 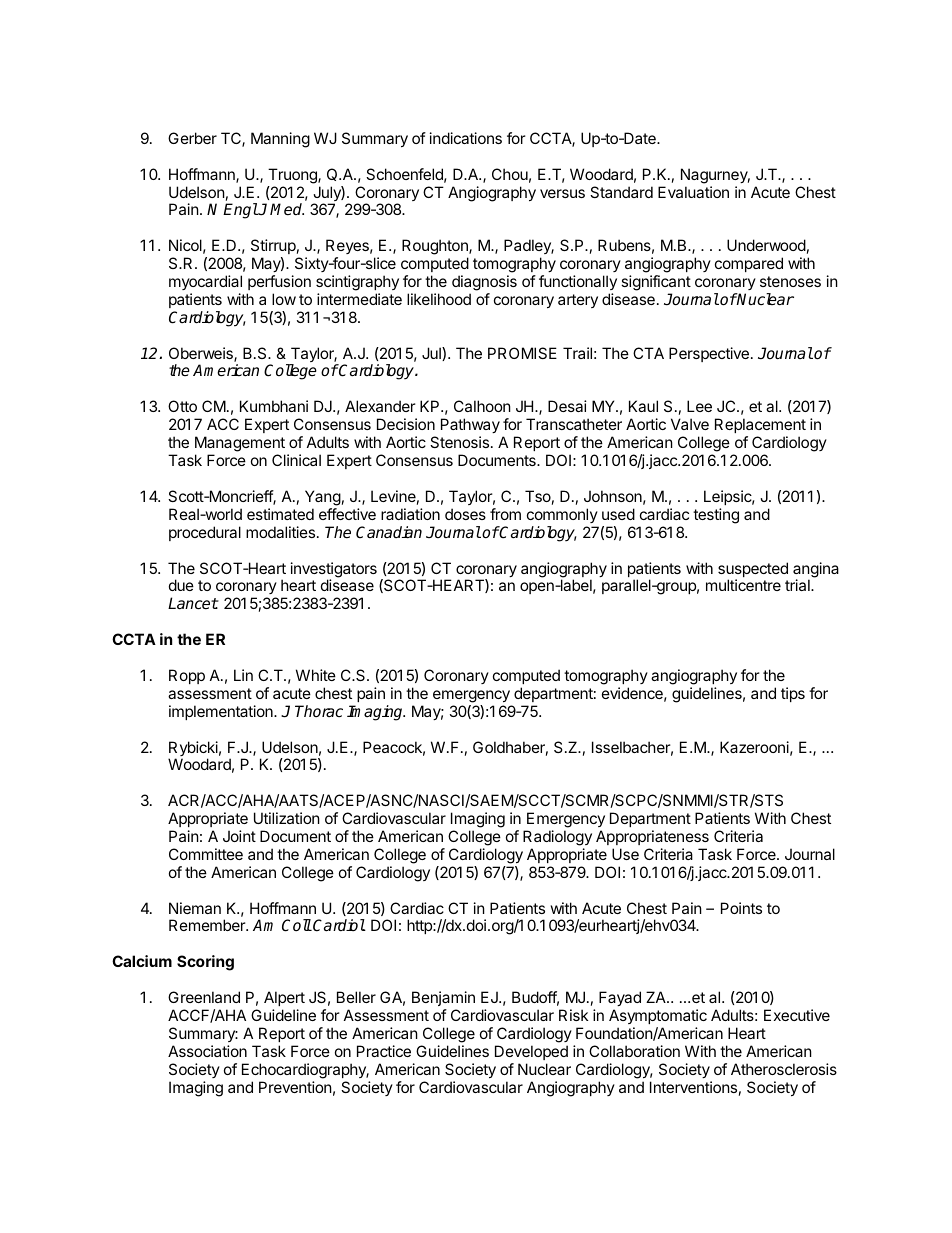 What do you see at coordinates (207, 1051) in the document?
I see `Association` at bounding box center [207, 1051].
